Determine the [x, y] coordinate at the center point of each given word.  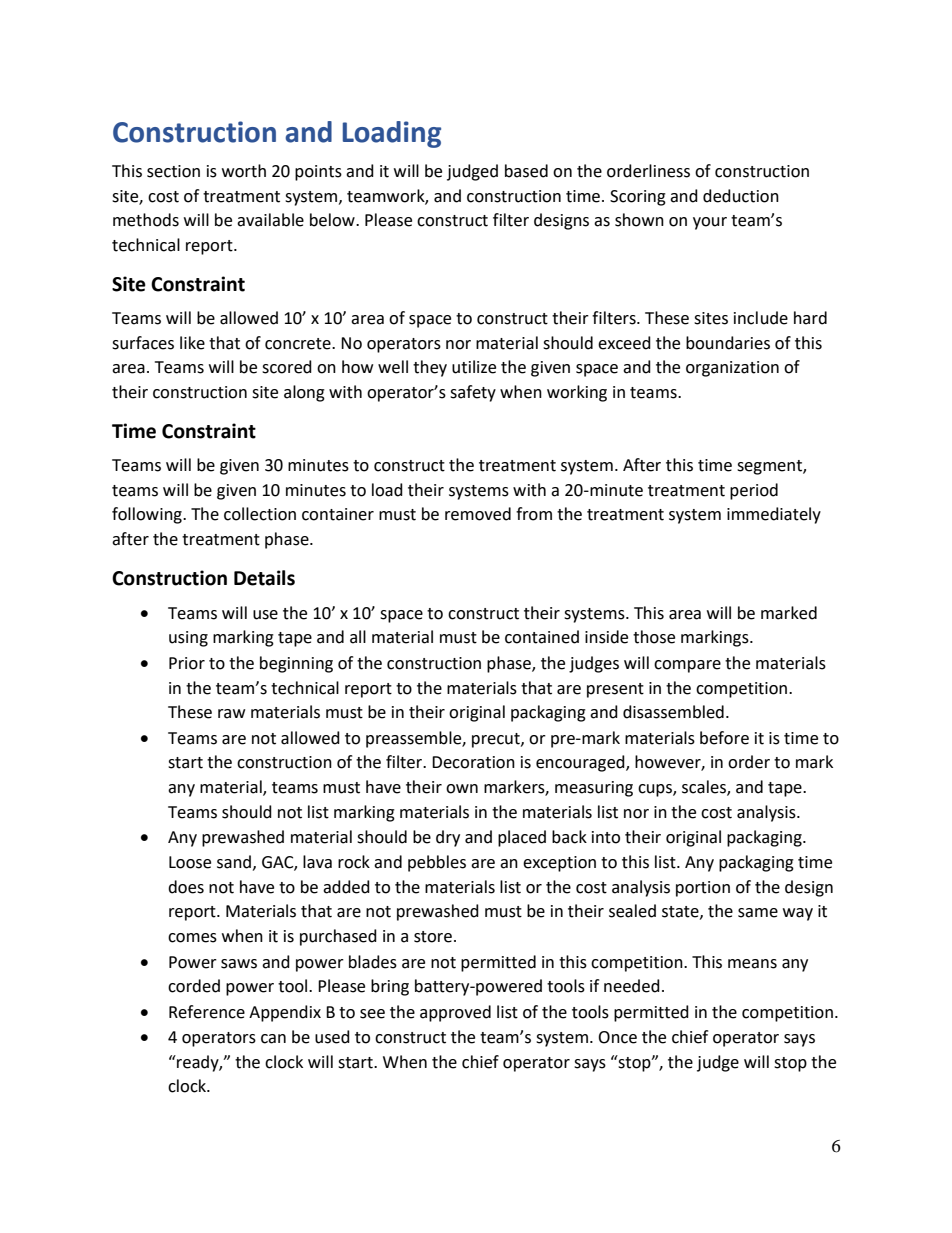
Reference [207, 1012]
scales [705, 788]
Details [264, 578]
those [654, 637]
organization [732, 369]
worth [244, 171]
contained [542, 637]
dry [448, 838]
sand [234, 862]
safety [473, 393]
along [304, 393]
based [526, 171]
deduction [741, 196]
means [752, 964]
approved [455, 1013]
